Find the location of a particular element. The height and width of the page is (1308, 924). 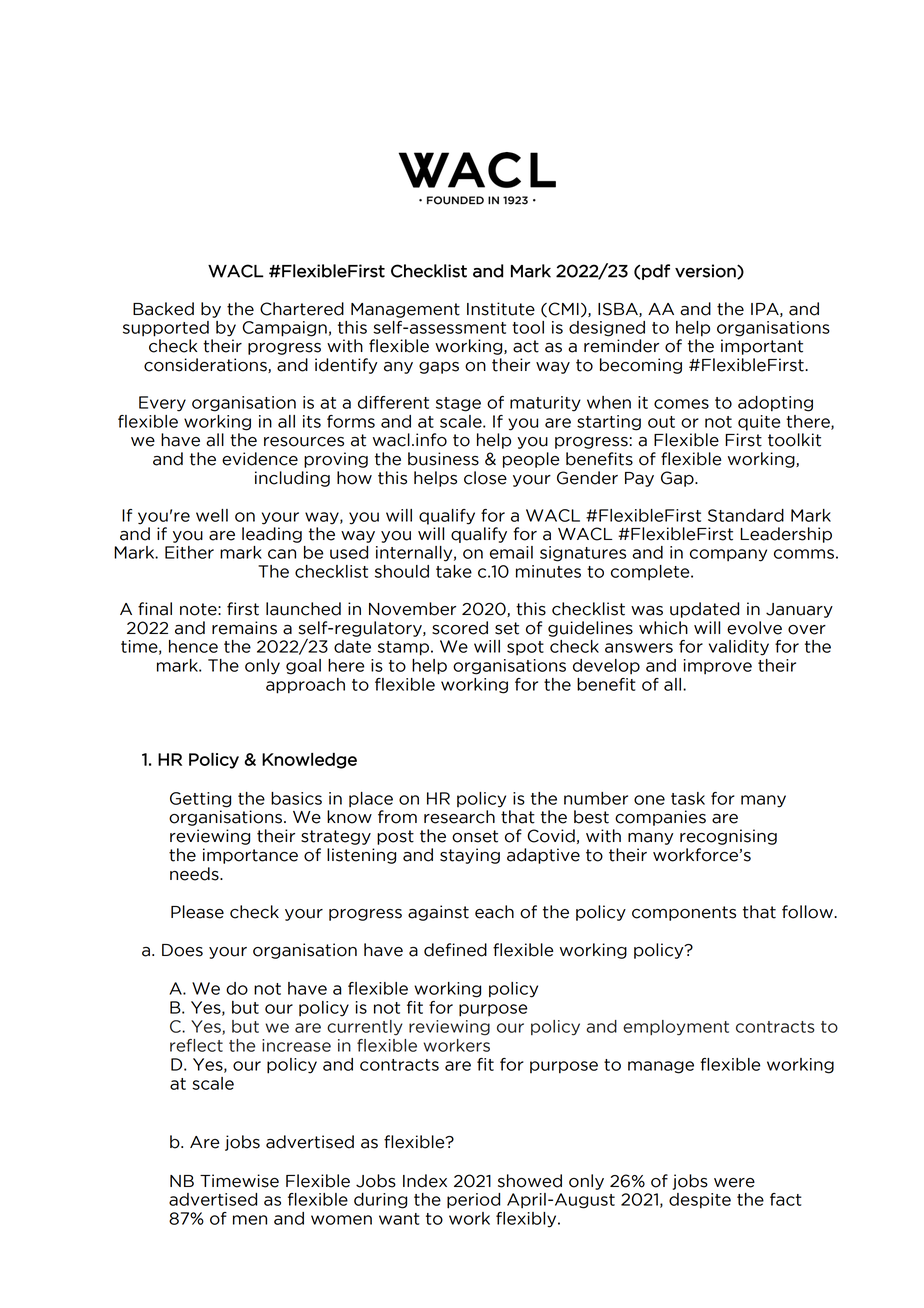

task is located at coordinates (688, 798).
